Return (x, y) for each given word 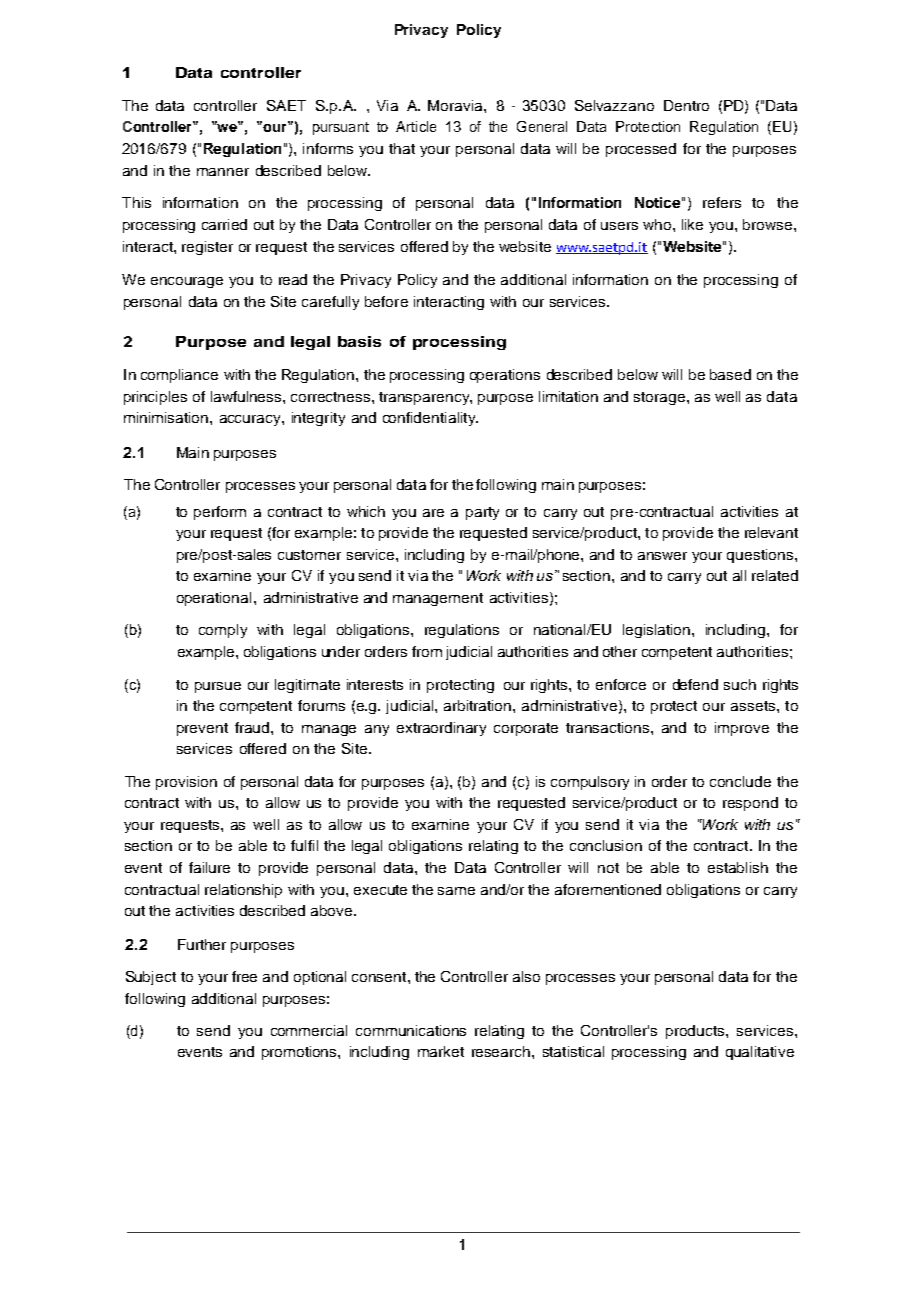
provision (186, 783)
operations (505, 376)
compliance (179, 376)
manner (223, 172)
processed (641, 150)
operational (214, 599)
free (244, 976)
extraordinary (441, 729)
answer (662, 556)
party (482, 513)
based (730, 374)
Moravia (456, 105)
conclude (740, 781)
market (441, 1051)
